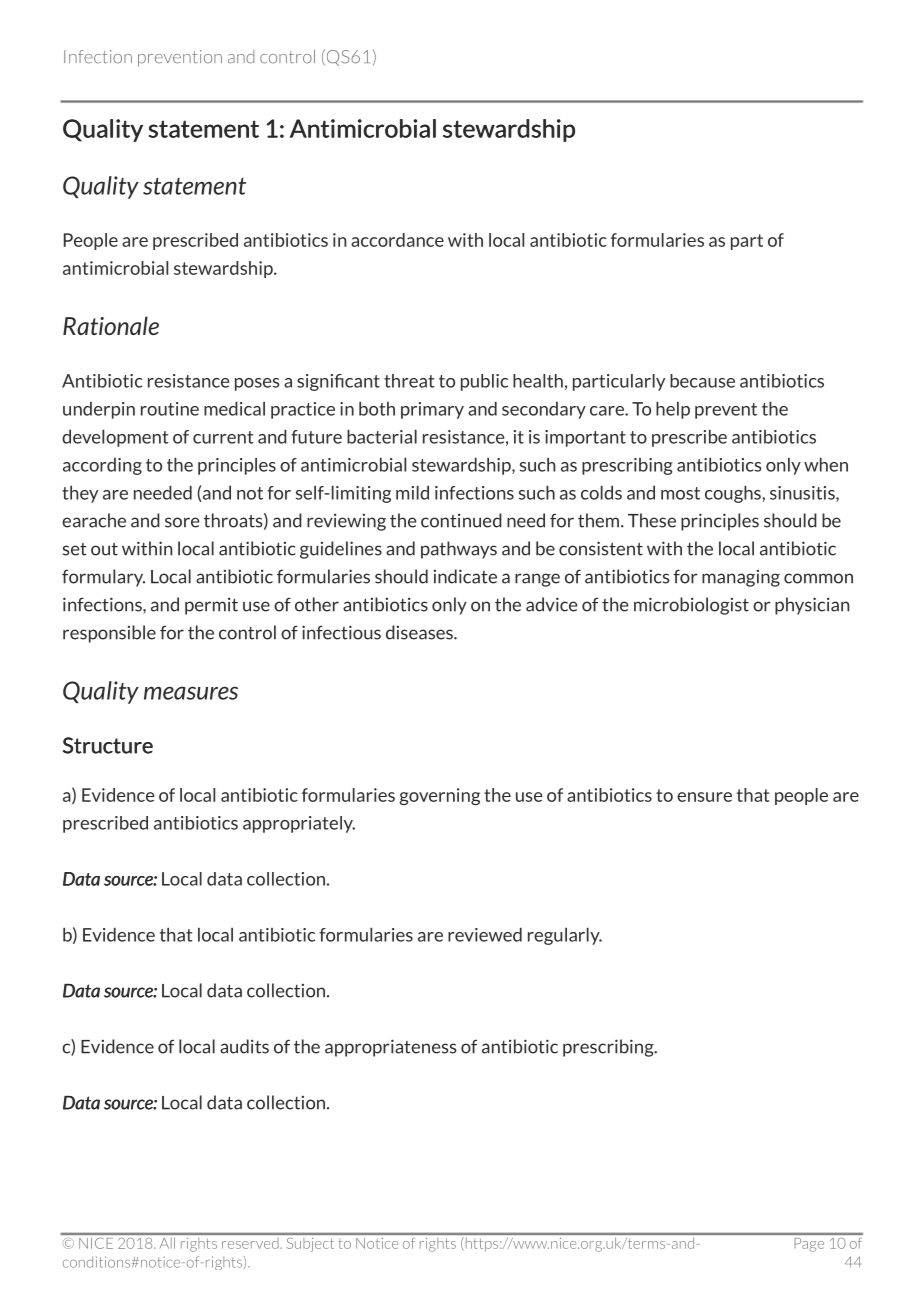 This document has width=924, height=1308. Describe the element at coordinates (111, 325) in the document. I see `Rationale` at that location.
